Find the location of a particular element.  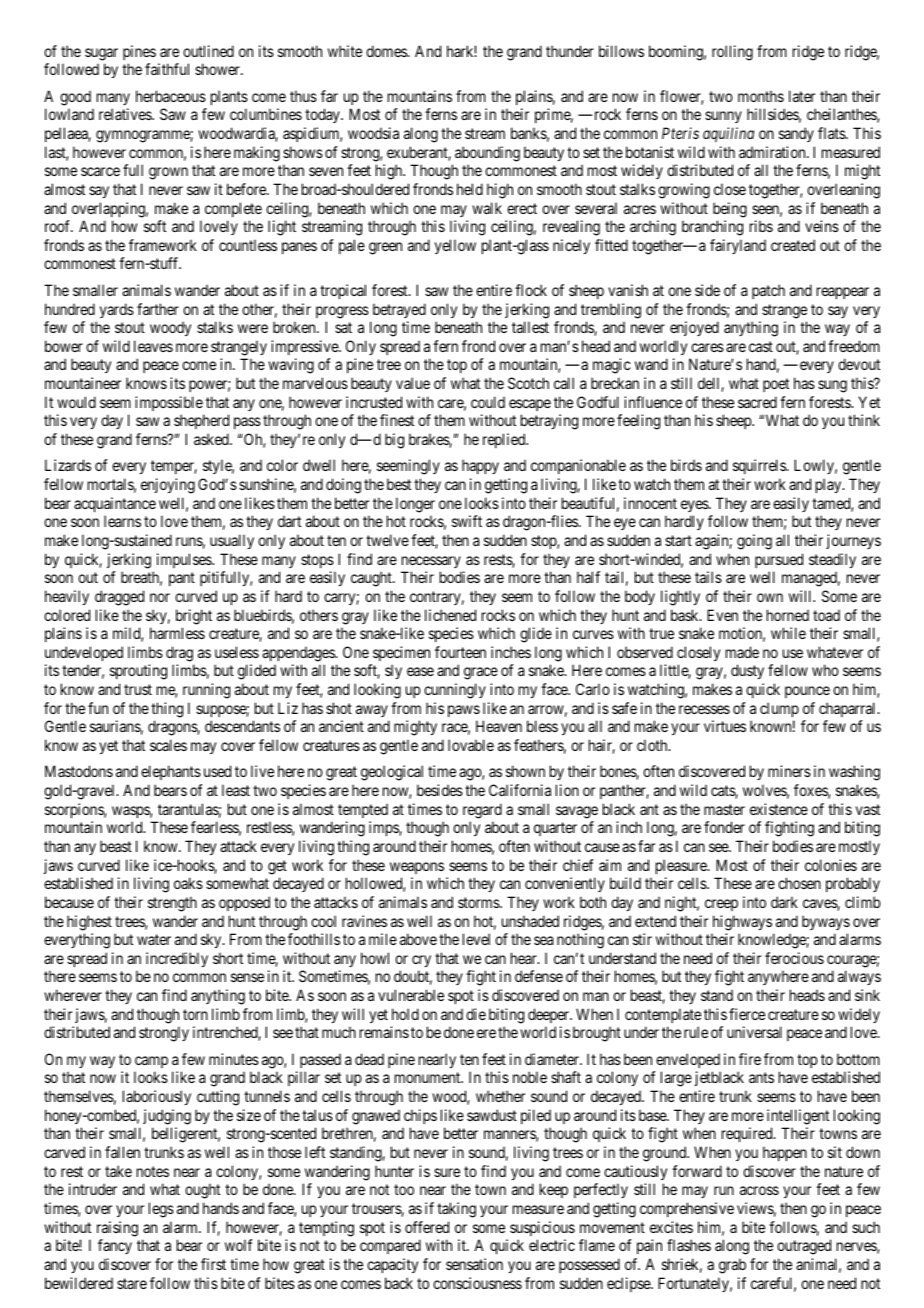

sprouting is located at coordinates (138, 672).
